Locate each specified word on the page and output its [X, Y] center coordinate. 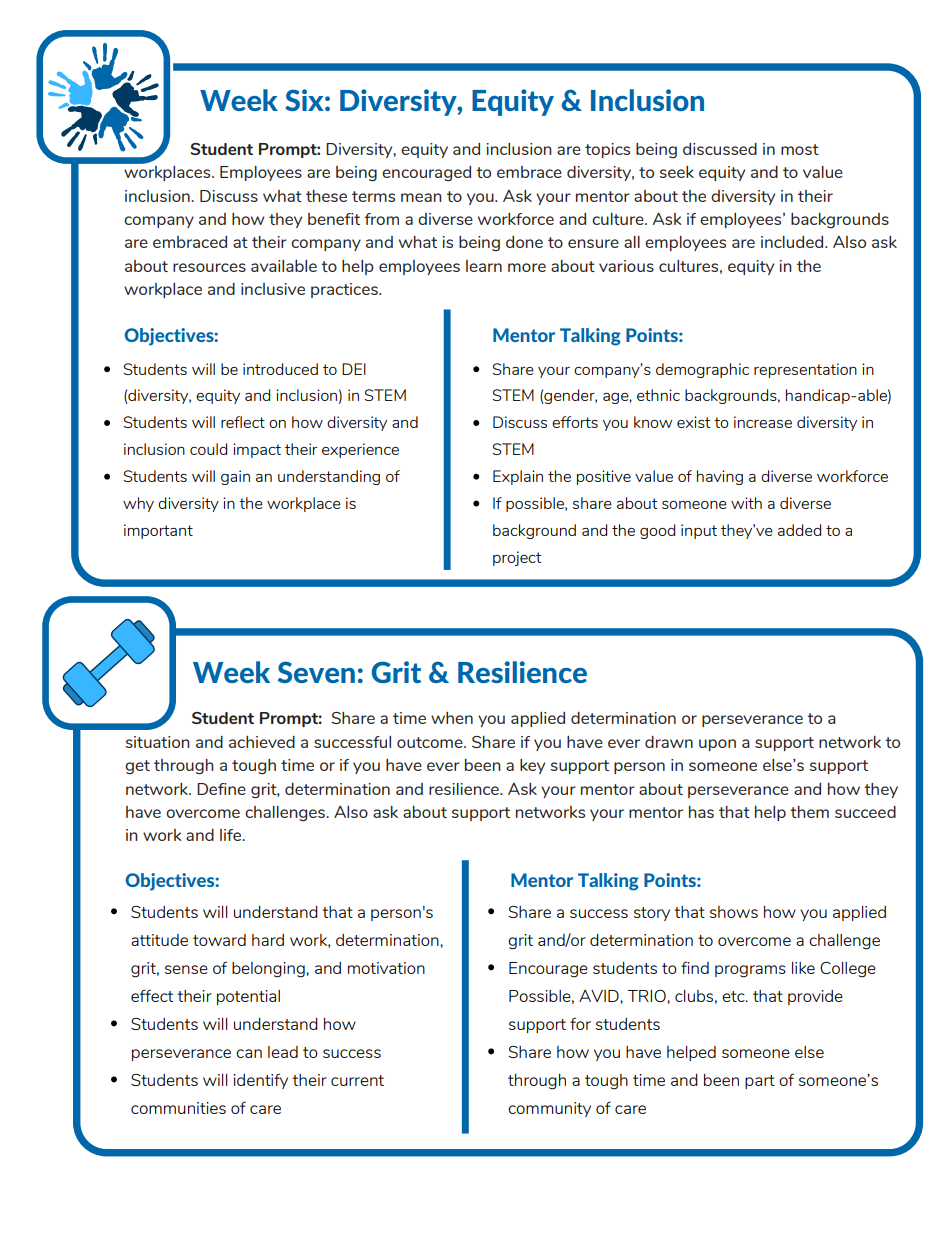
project [517, 558]
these [326, 196]
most [800, 149]
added [799, 530]
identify [260, 1081]
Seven [316, 672]
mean [421, 197]
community [549, 1109]
